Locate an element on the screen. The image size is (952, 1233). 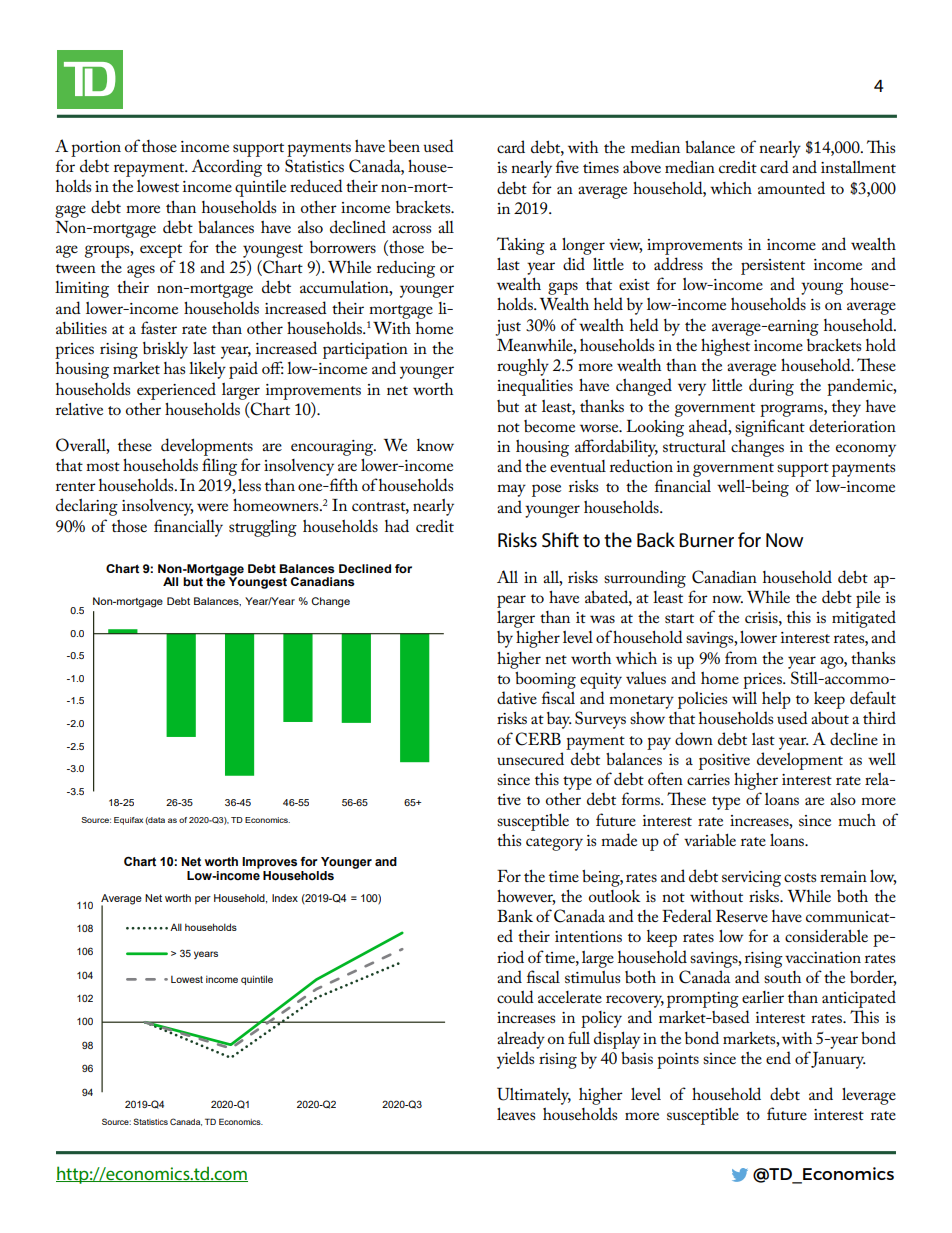
amounted is located at coordinates (791, 187).
